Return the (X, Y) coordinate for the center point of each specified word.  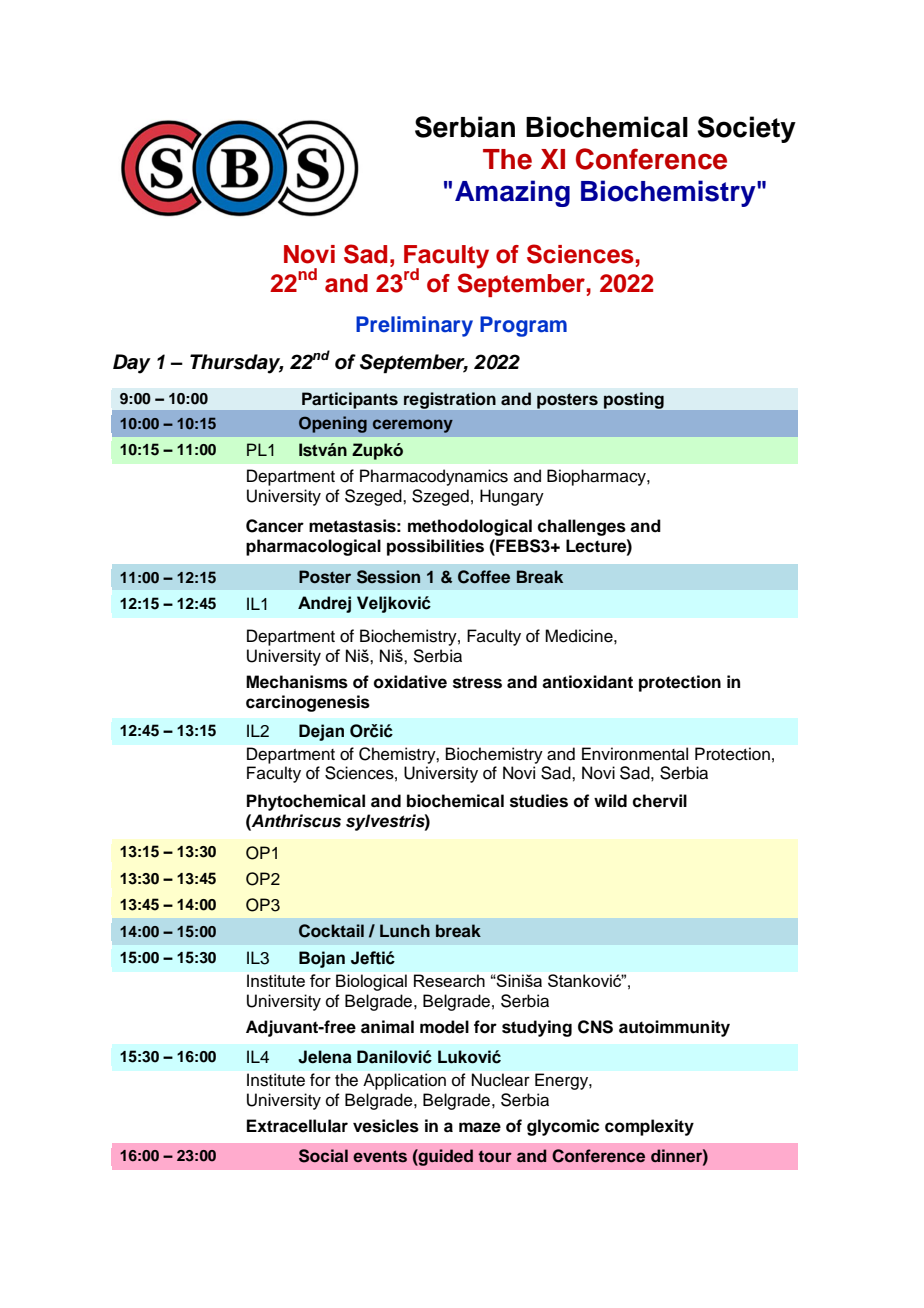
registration (450, 400)
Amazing (512, 193)
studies (539, 801)
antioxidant (587, 682)
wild (610, 801)
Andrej (324, 604)
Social (323, 1156)
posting (634, 400)
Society (746, 129)
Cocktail (331, 931)
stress (477, 682)
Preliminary (414, 326)
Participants (350, 400)
